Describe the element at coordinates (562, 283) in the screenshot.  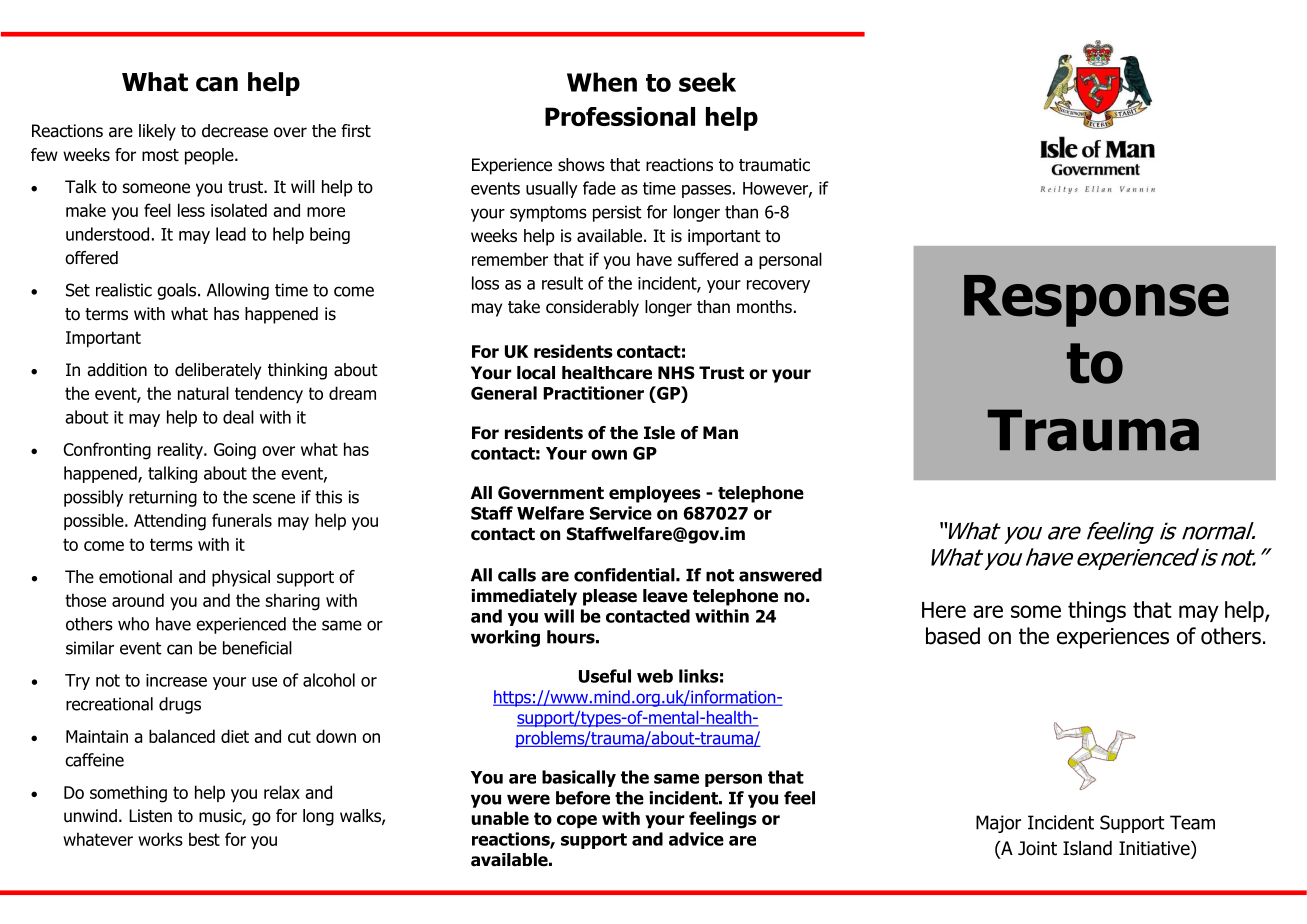
I see `result` at that location.
